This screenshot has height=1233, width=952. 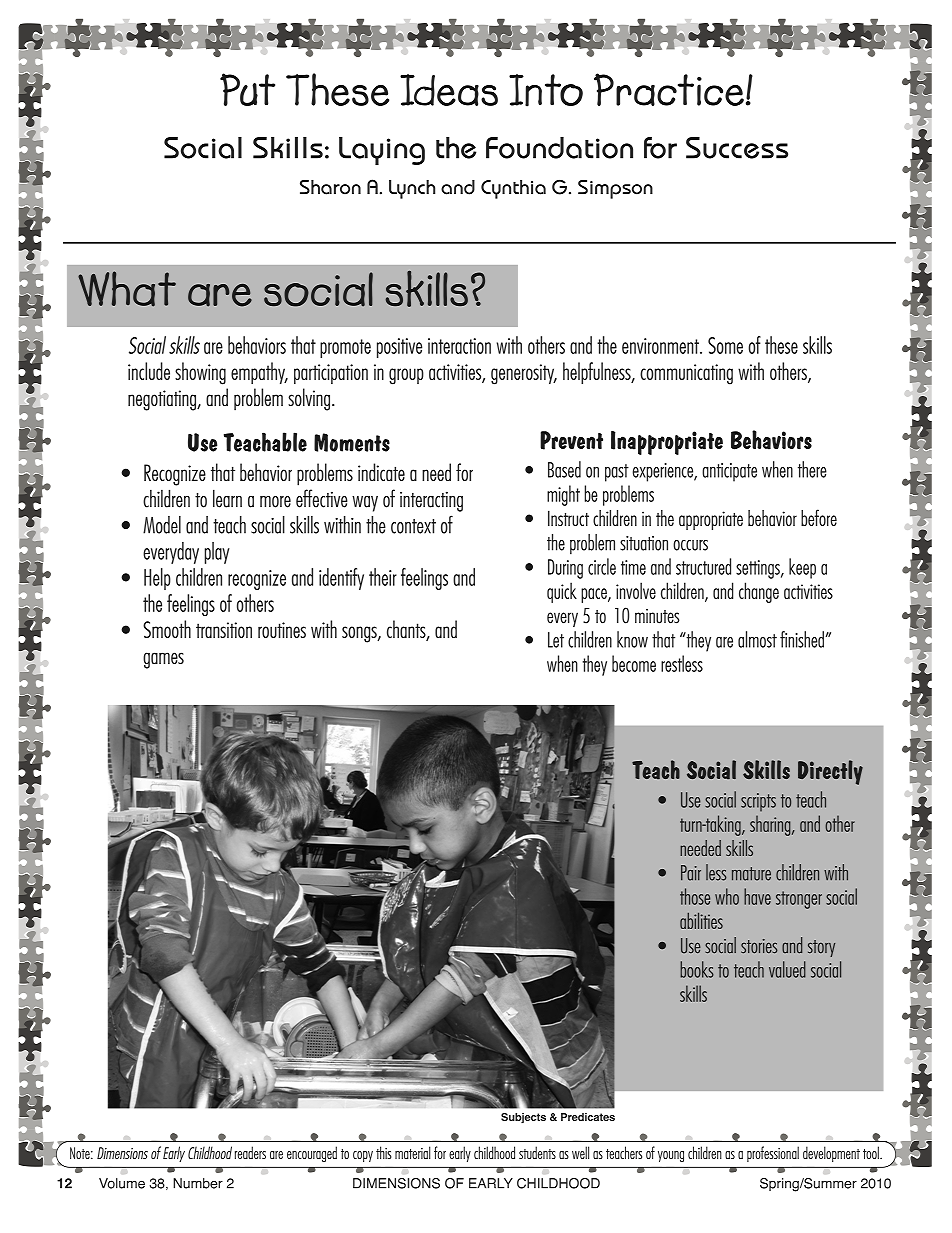 What do you see at coordinates (247, 89) in the screenshot?
I see `Put` at bounding box center [247, 89].
